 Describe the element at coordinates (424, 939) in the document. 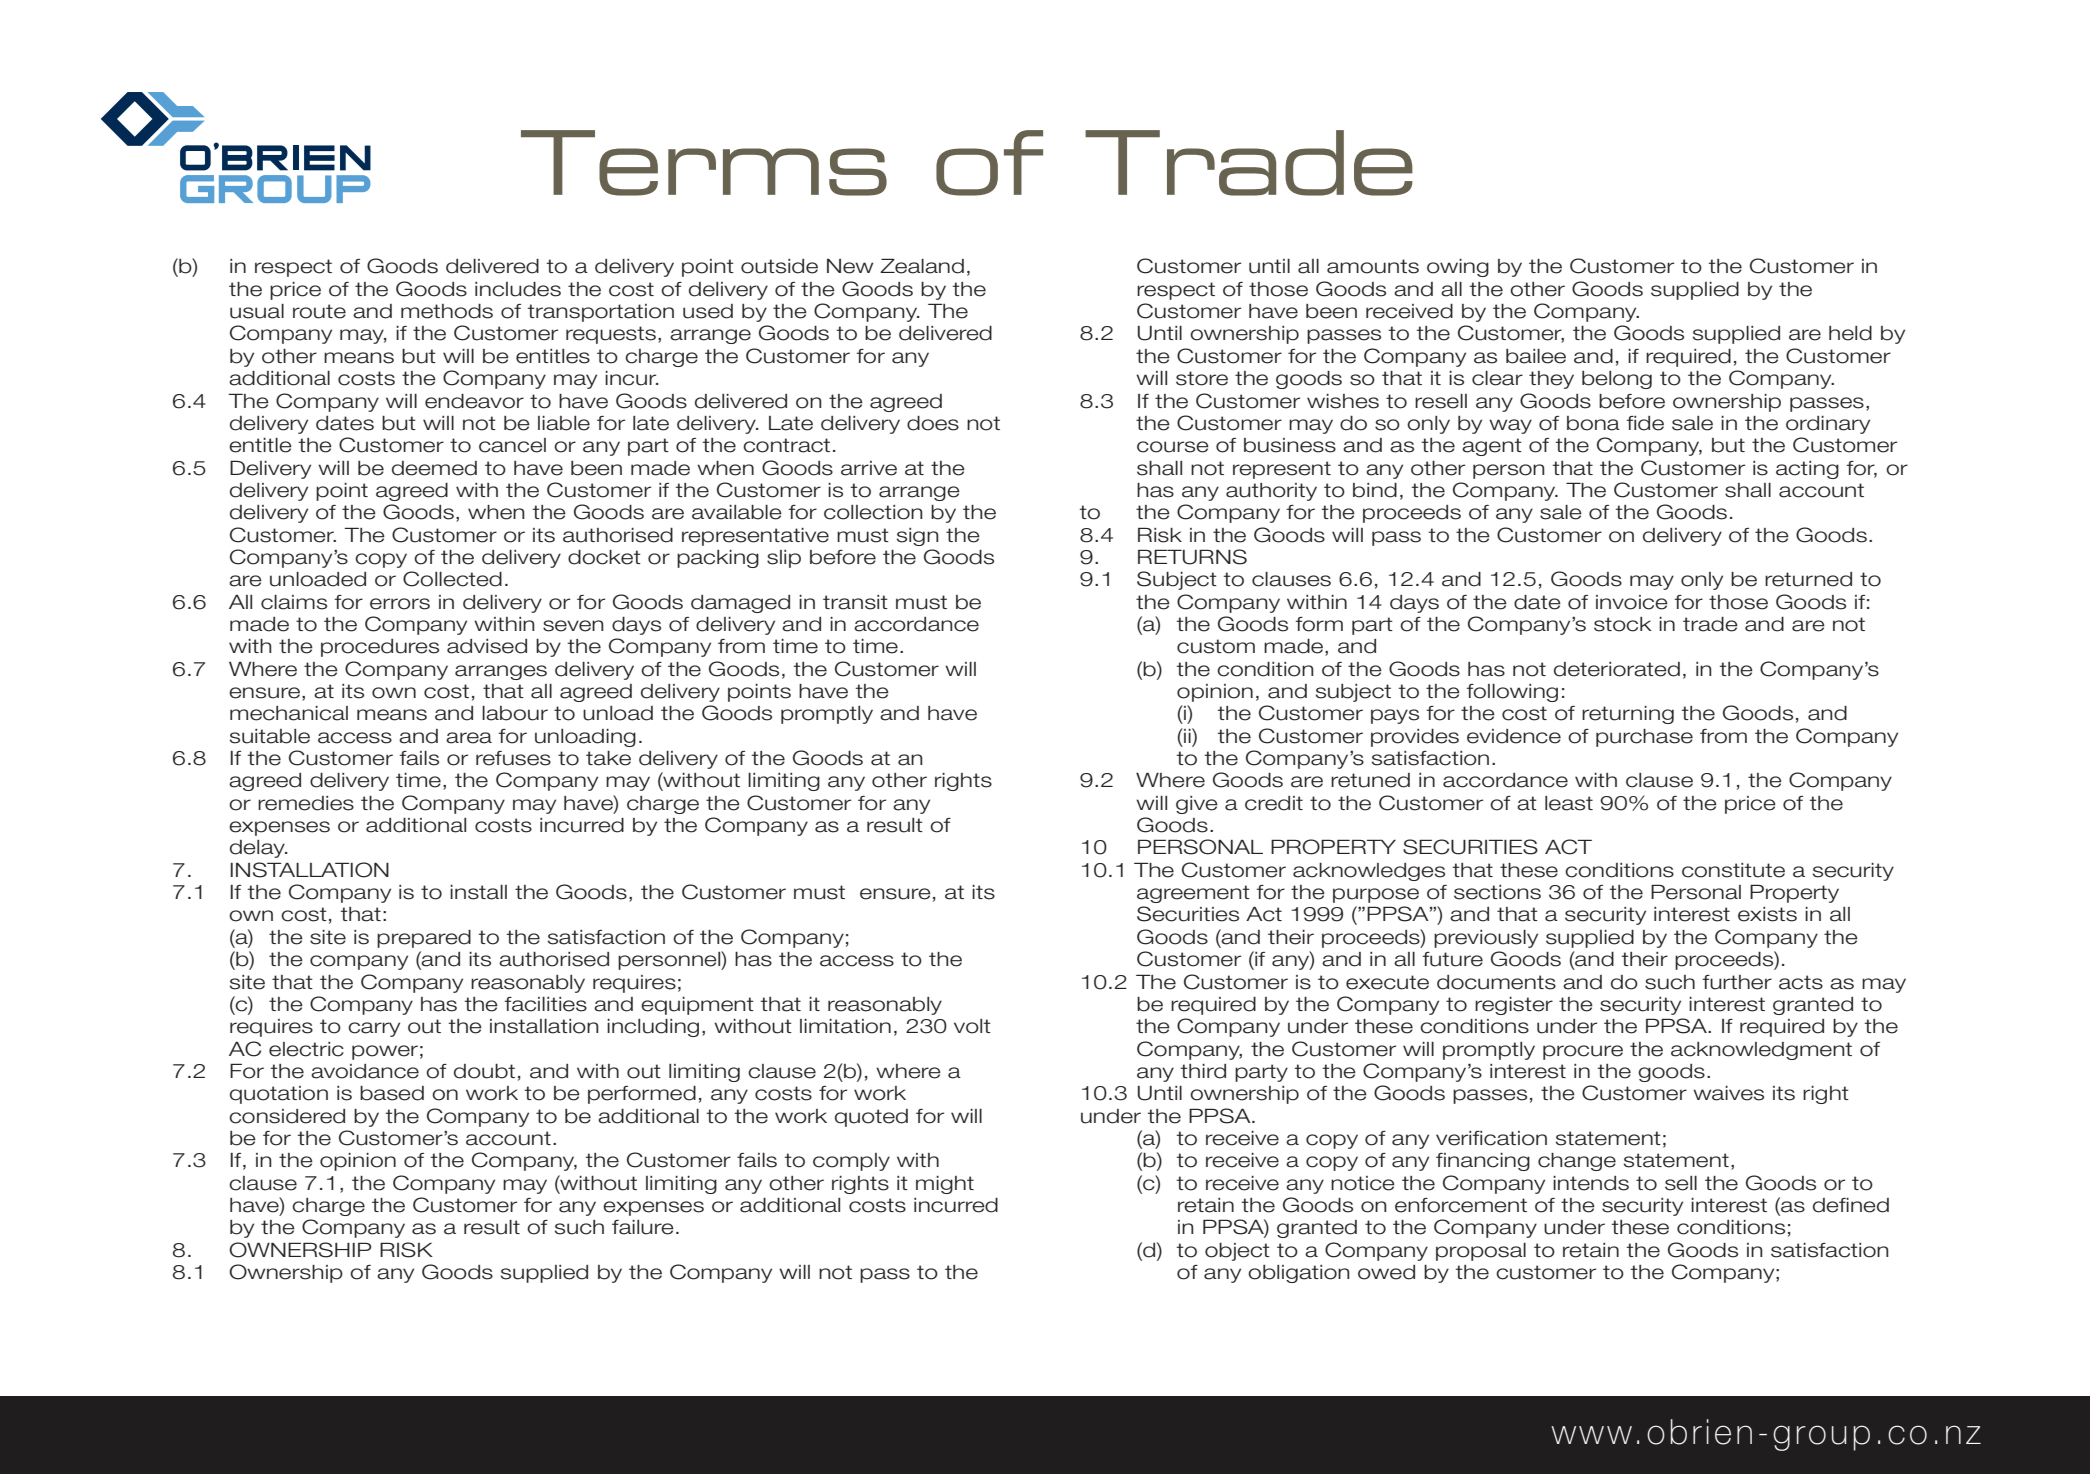

I see `prepared` at that location.
